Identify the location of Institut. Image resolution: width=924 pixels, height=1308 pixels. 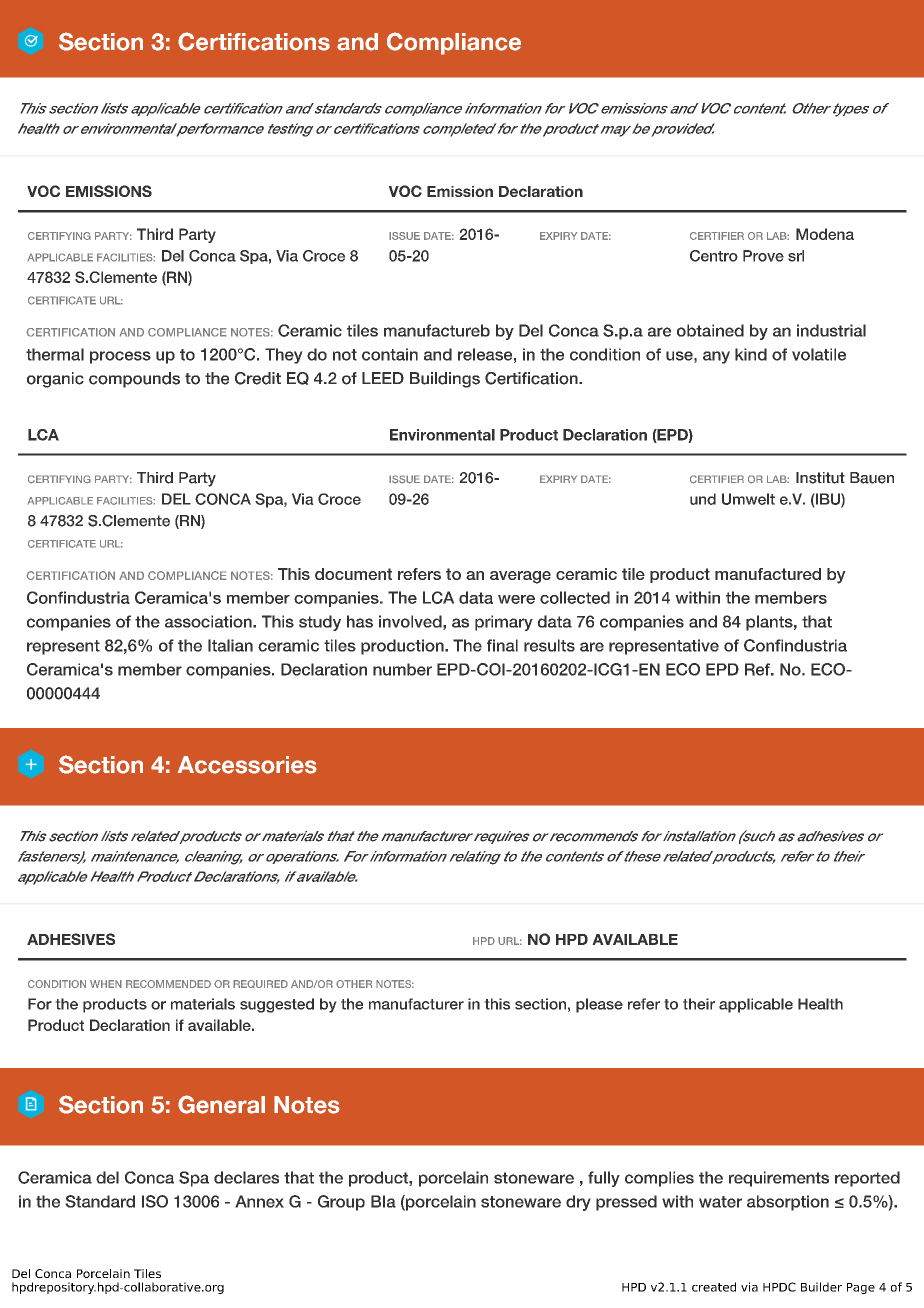
(820, 478).
